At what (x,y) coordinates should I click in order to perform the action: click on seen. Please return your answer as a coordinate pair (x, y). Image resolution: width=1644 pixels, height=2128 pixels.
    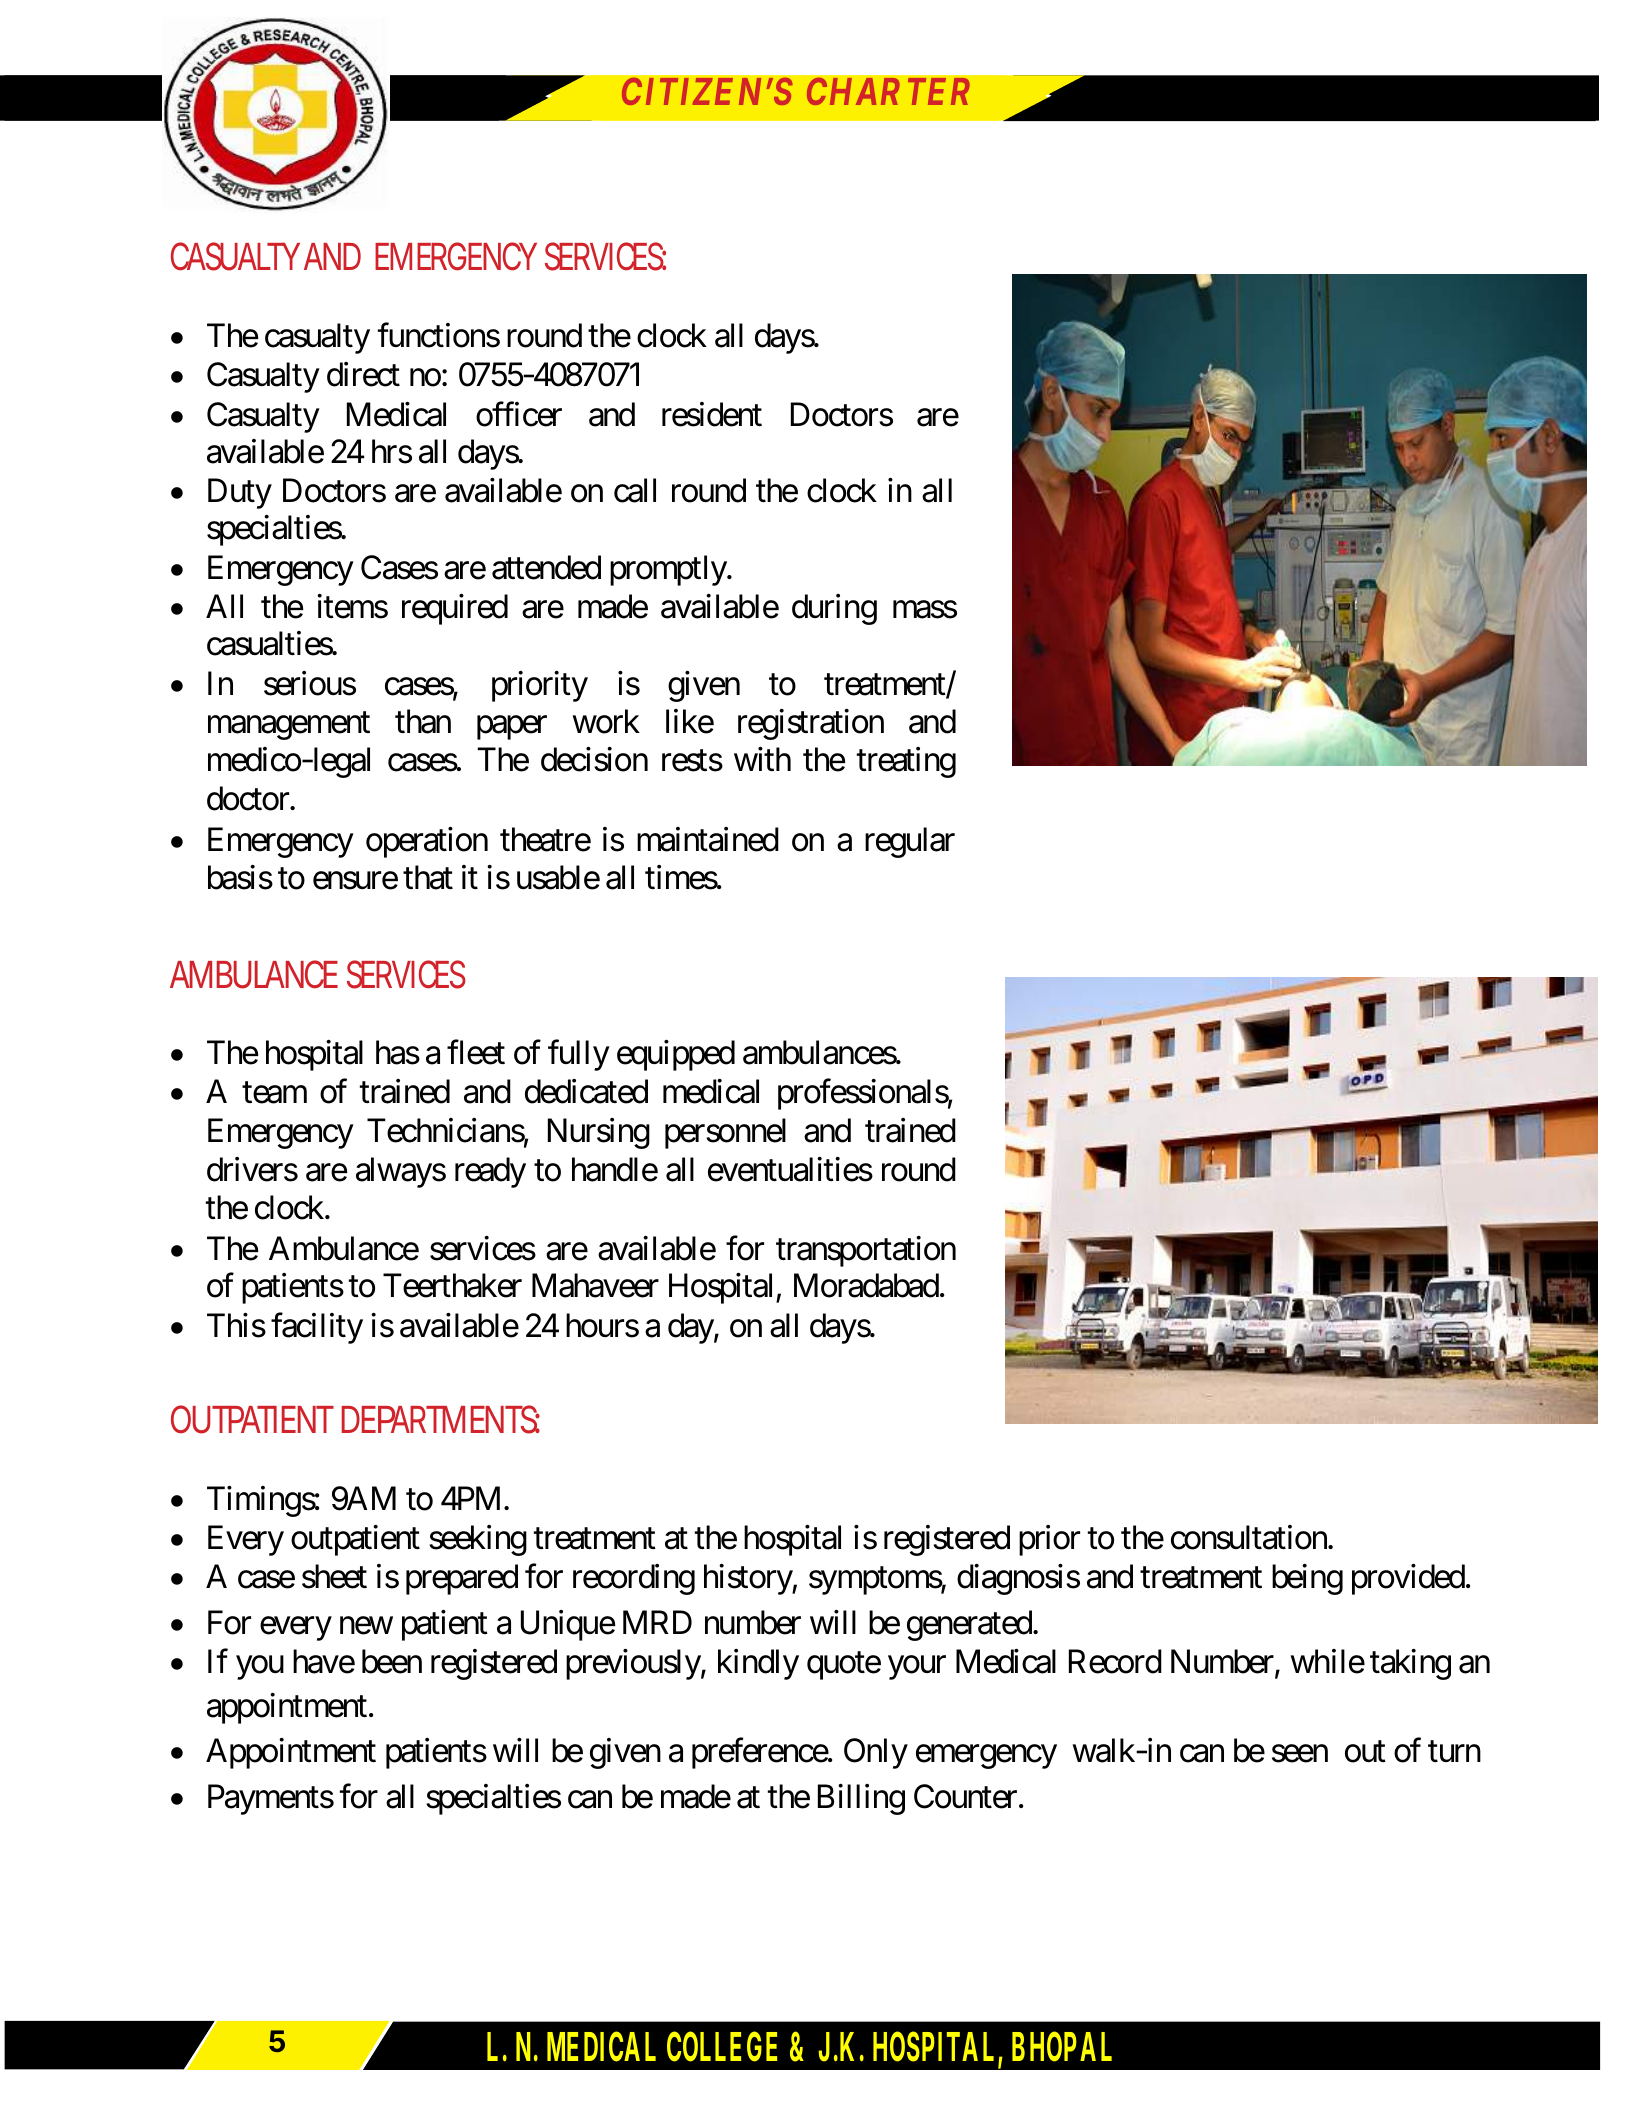
    Looking at the image, I should click on (1300, 1754).
